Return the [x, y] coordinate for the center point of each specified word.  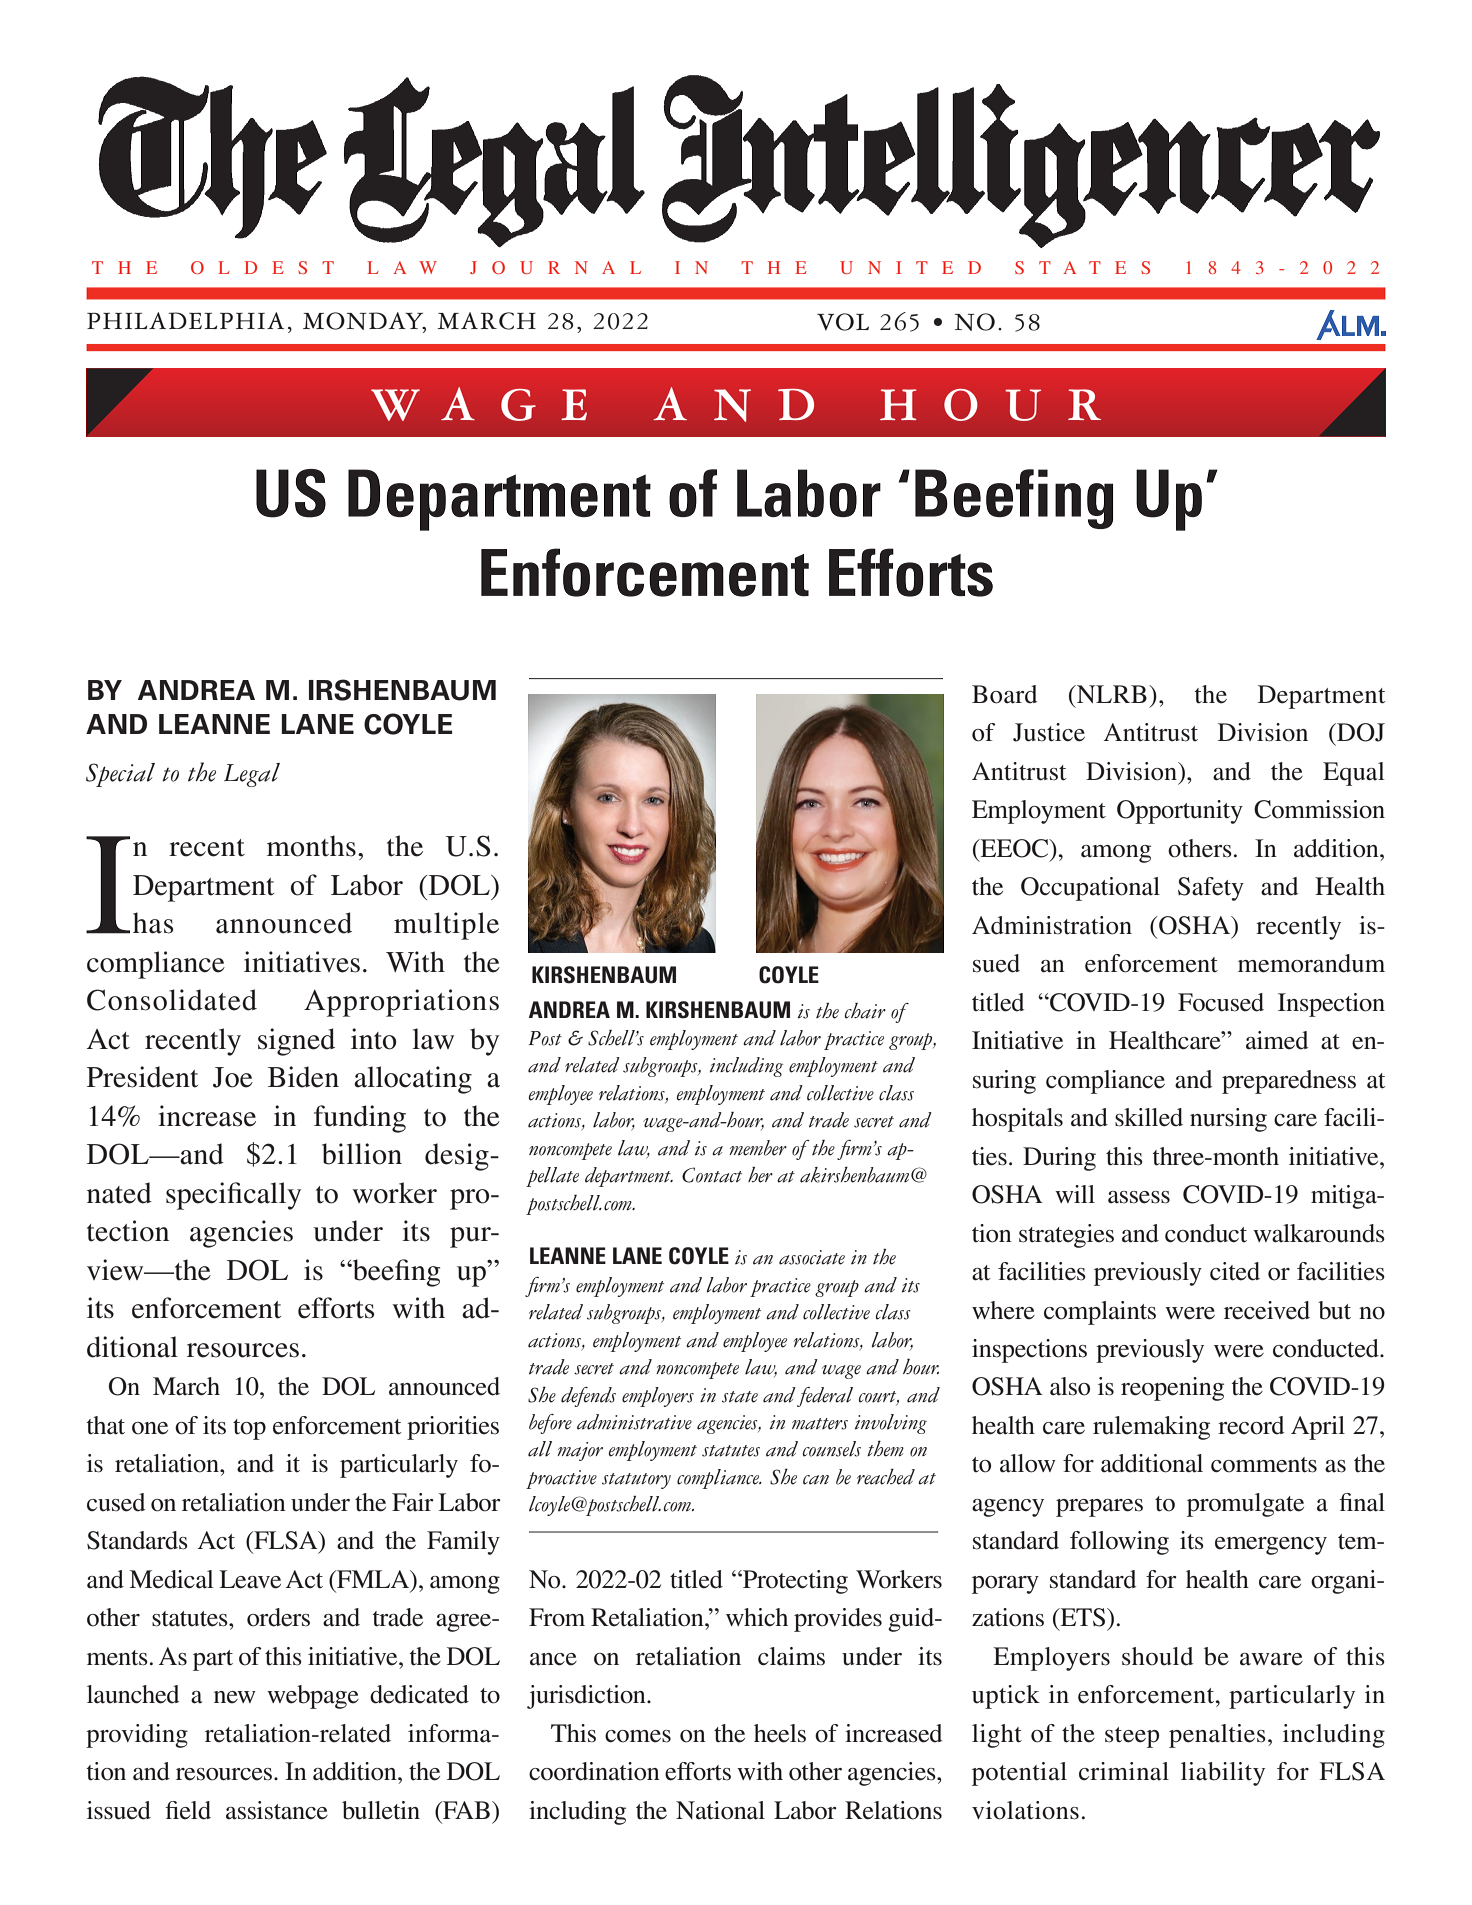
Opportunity [1180, 812]
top [249, 1429]
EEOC [1014, 848]
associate [812, 1257]
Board [1004, 694]
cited [1235, 1271]
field [188, 1810]
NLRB [1111, 694]
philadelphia [185, 320]
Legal [252, 775]
